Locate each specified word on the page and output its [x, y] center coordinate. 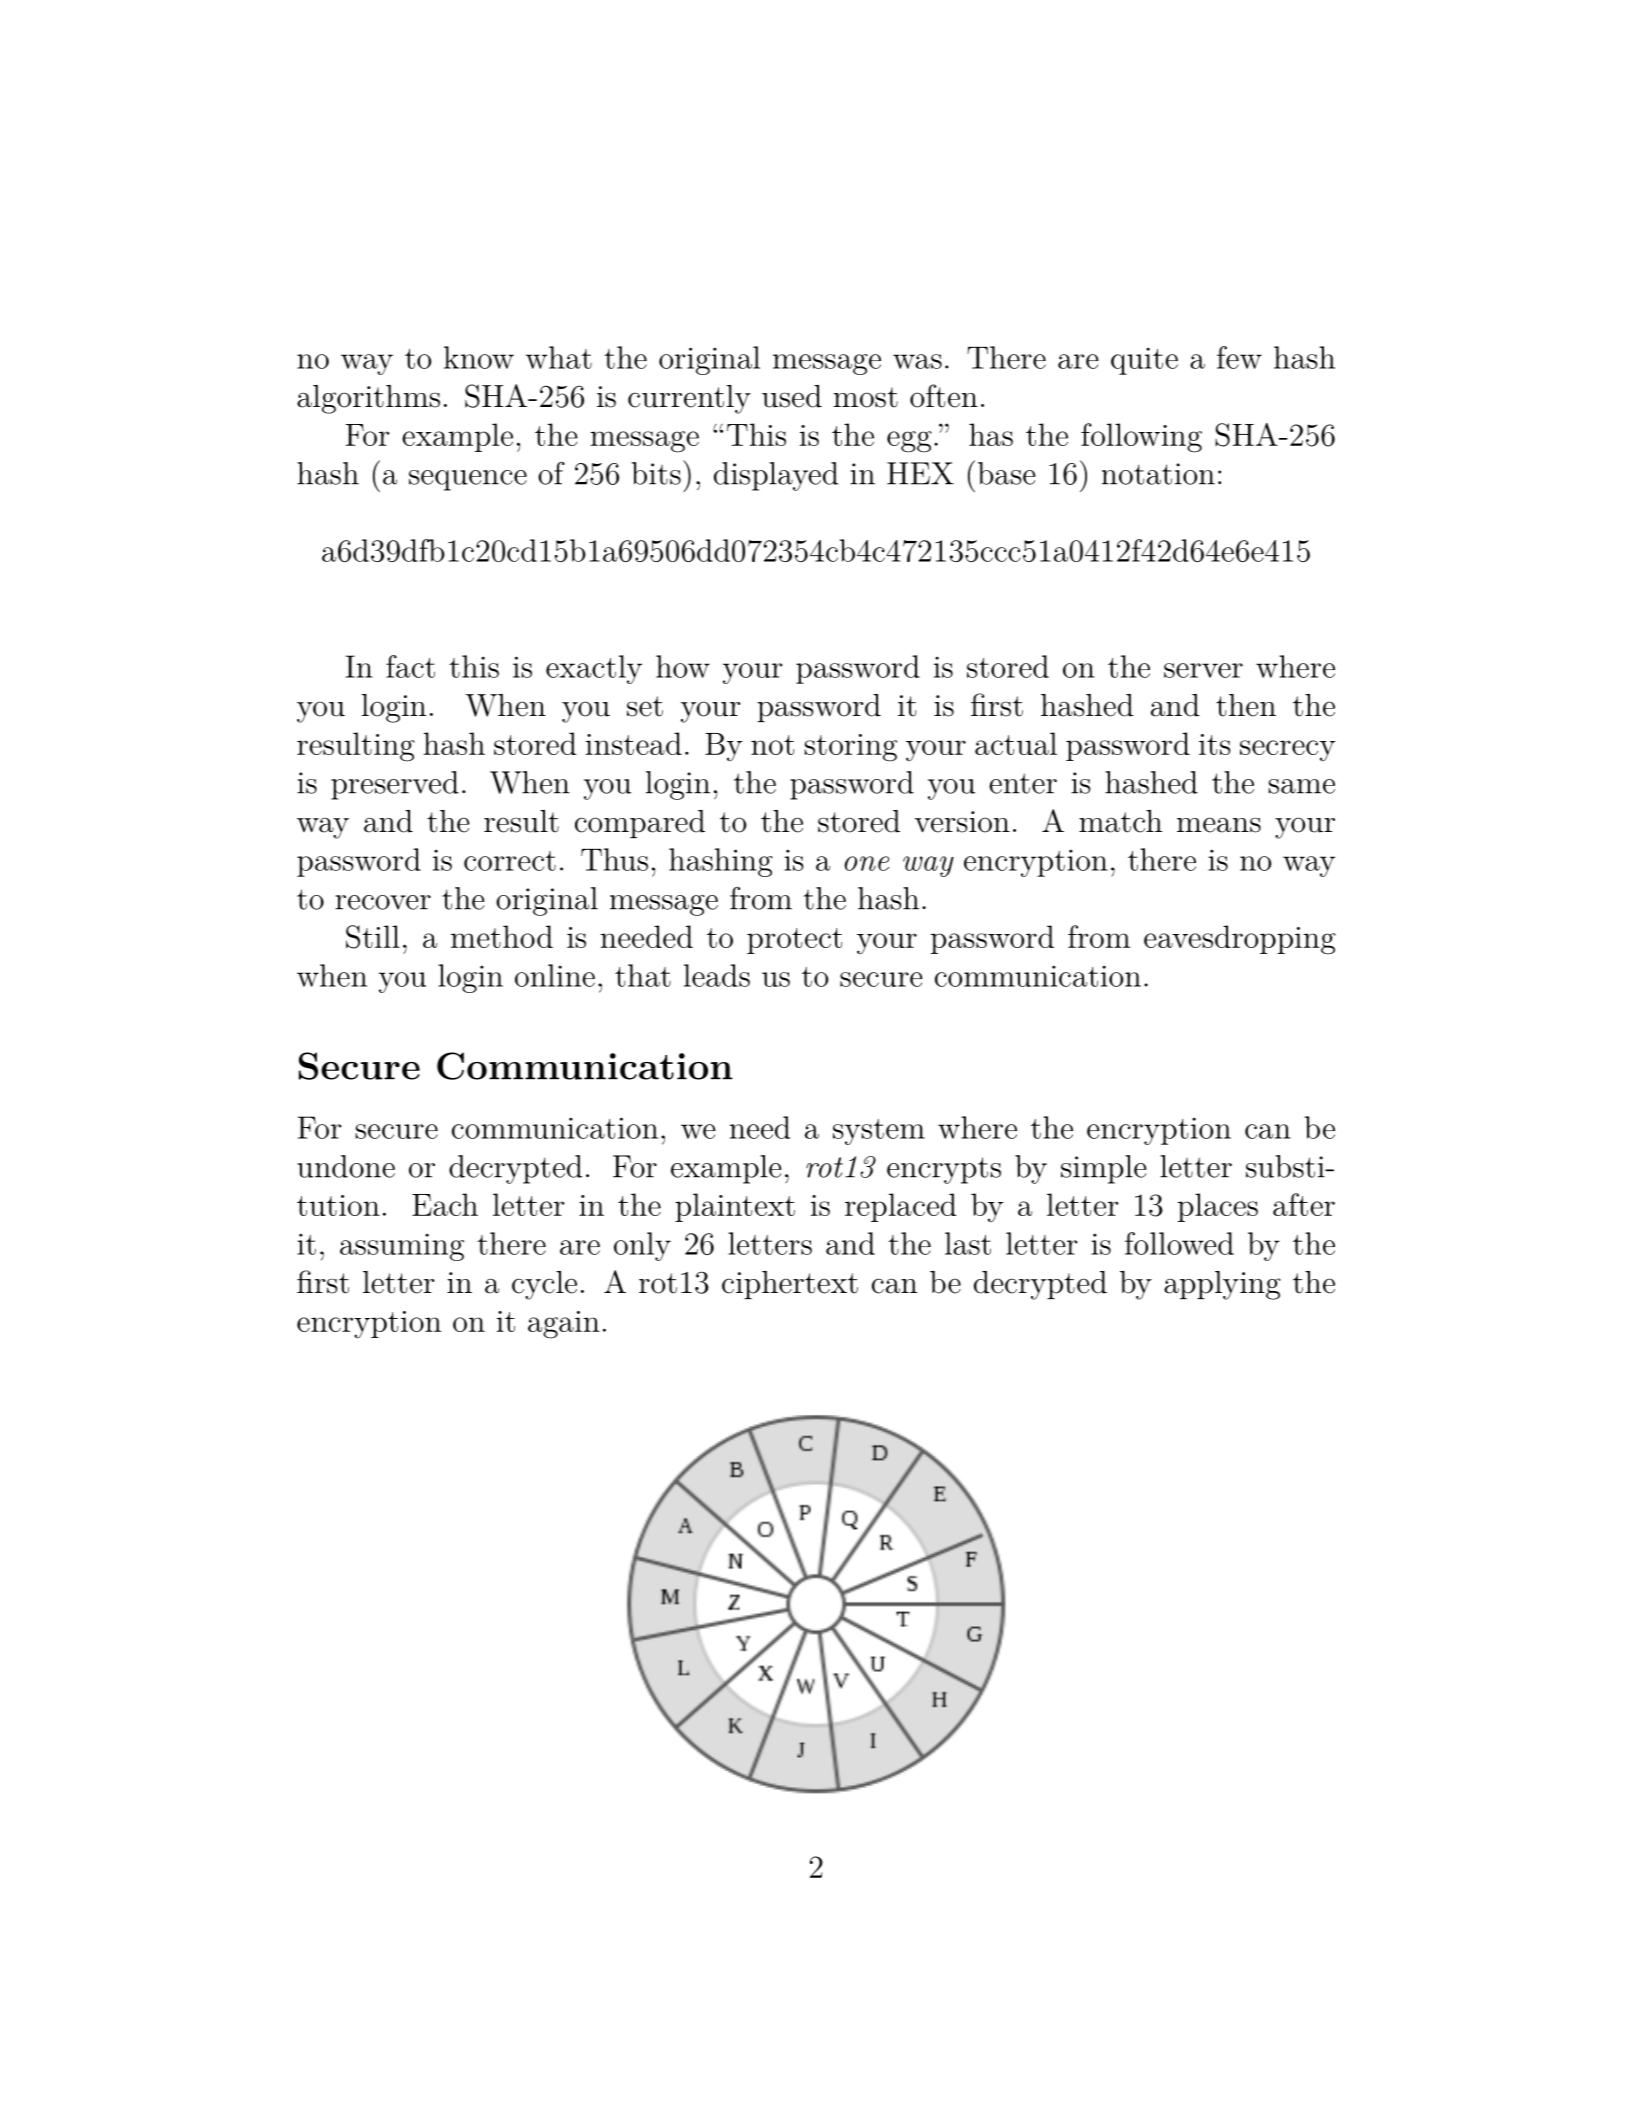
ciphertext [790, 1285]
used [792, 396]
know [479, 357]
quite [1144, 361]
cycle [544, 1285]
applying [1222, 1285]
